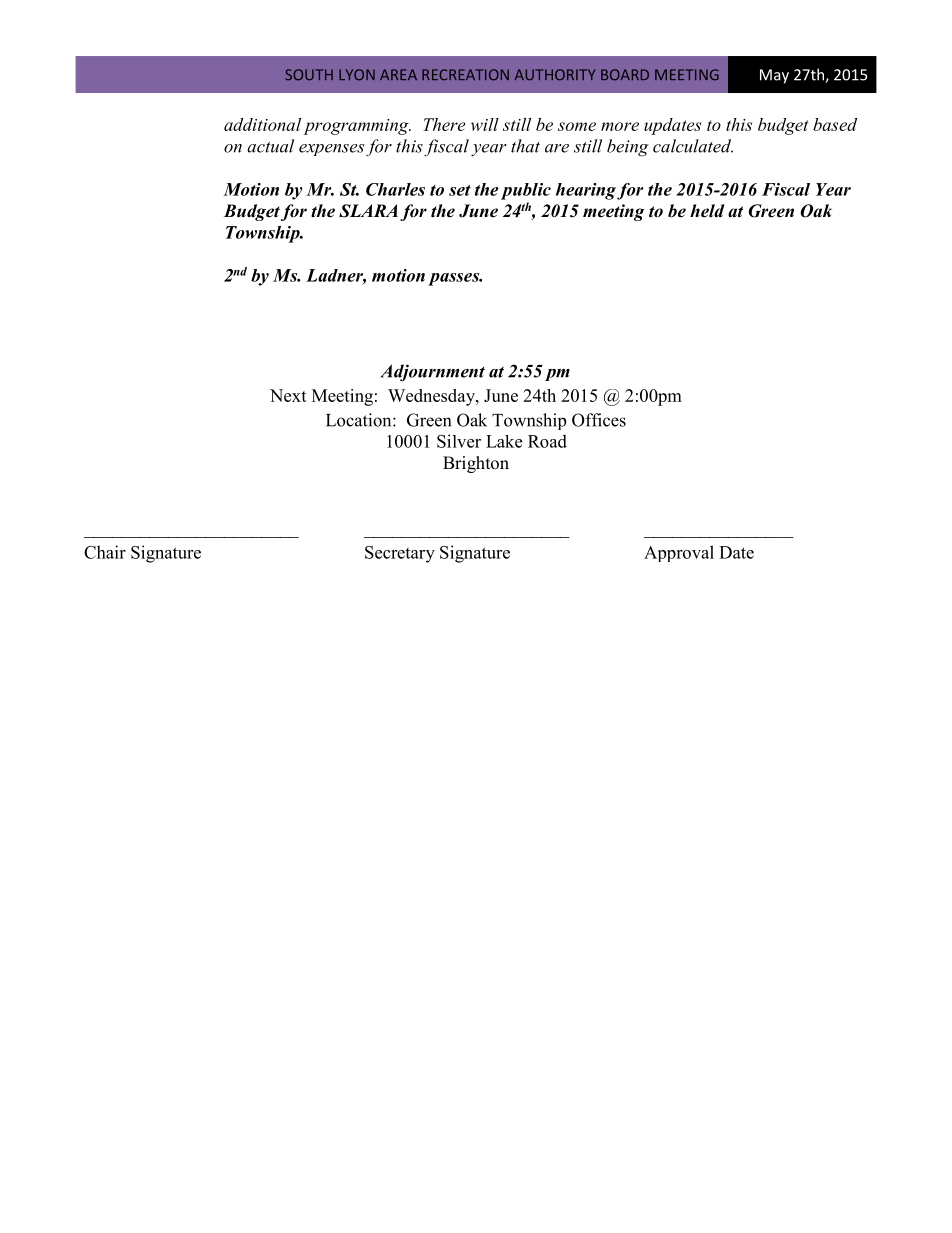 This image has height=1233, width=952. I want to click on SOUTH, so click(309, 75).
